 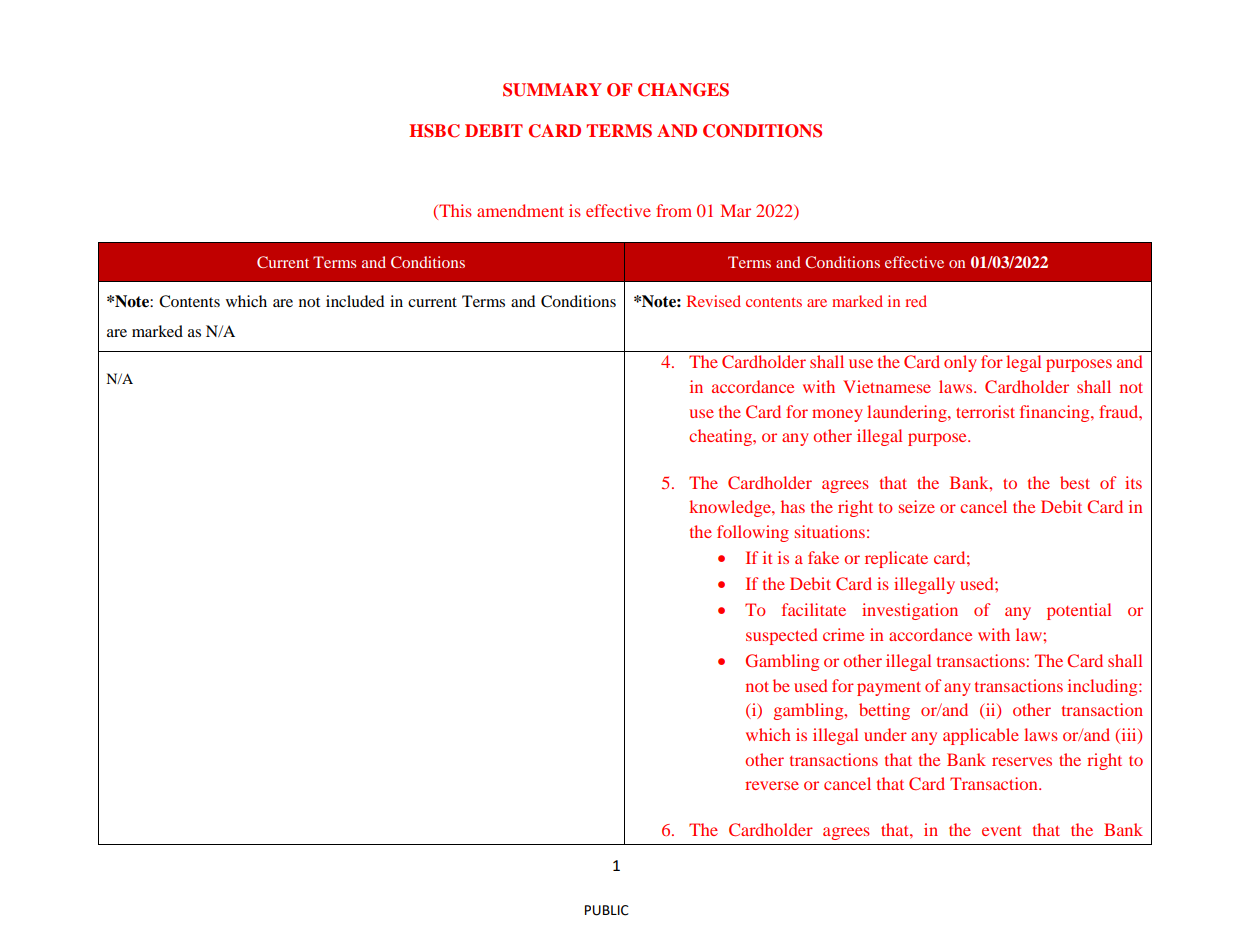 What do you see at coordinates (814, 609) in the image?
I see `facilitate` at bounding box center [814, 609].
